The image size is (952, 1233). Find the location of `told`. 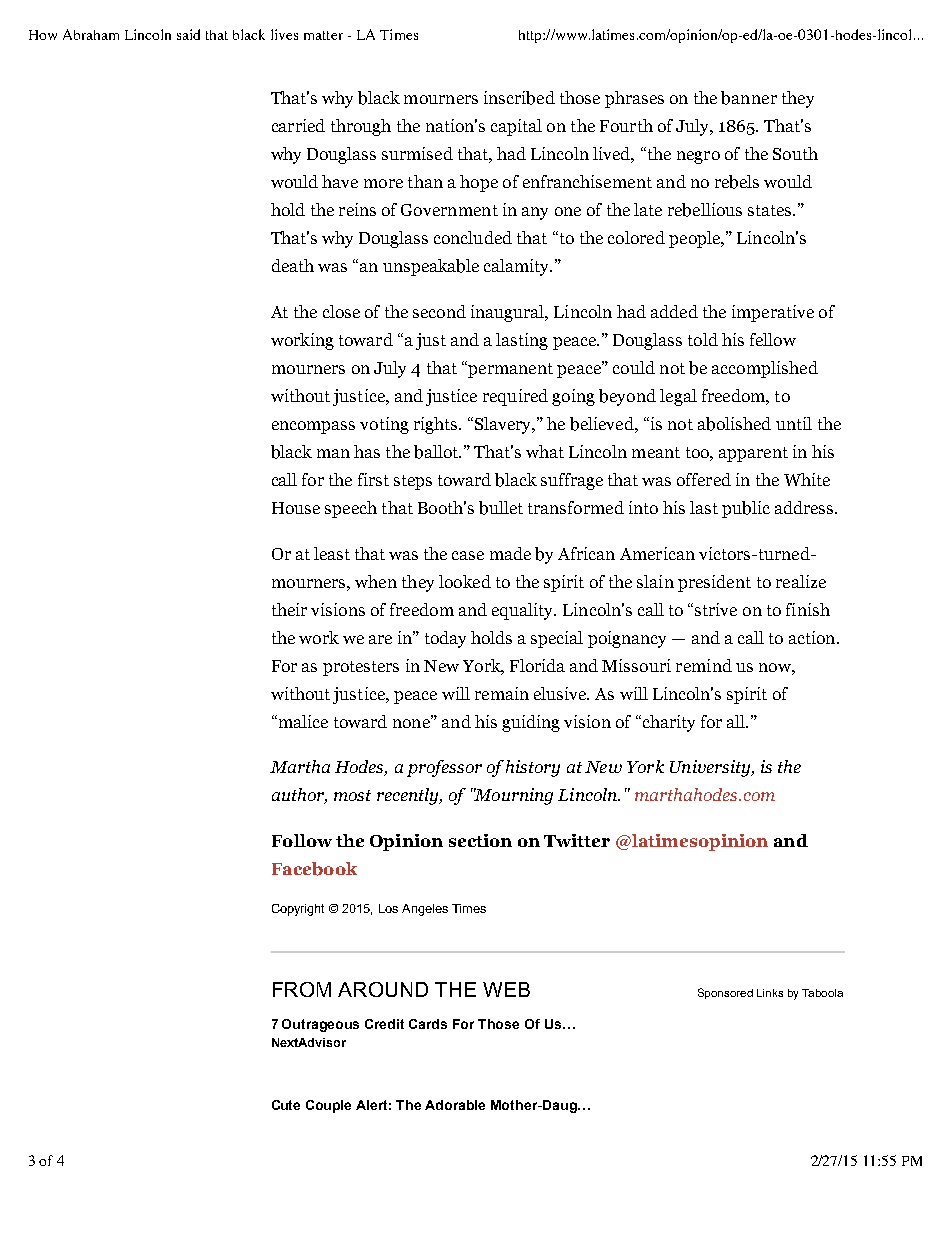

told is located at coordinates (703, 339).
